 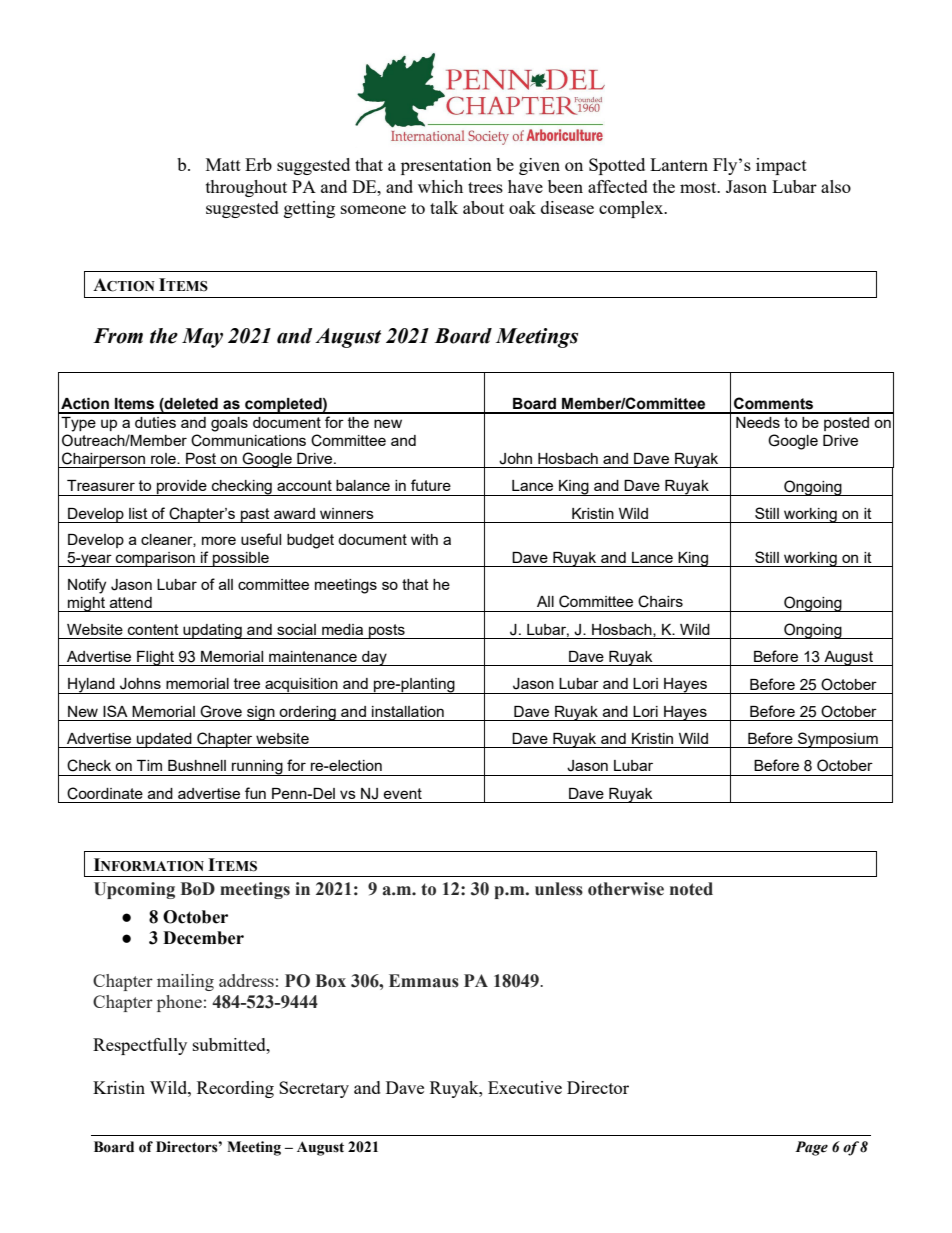 I want to click on Symposium, so click(x=838, y=740).
